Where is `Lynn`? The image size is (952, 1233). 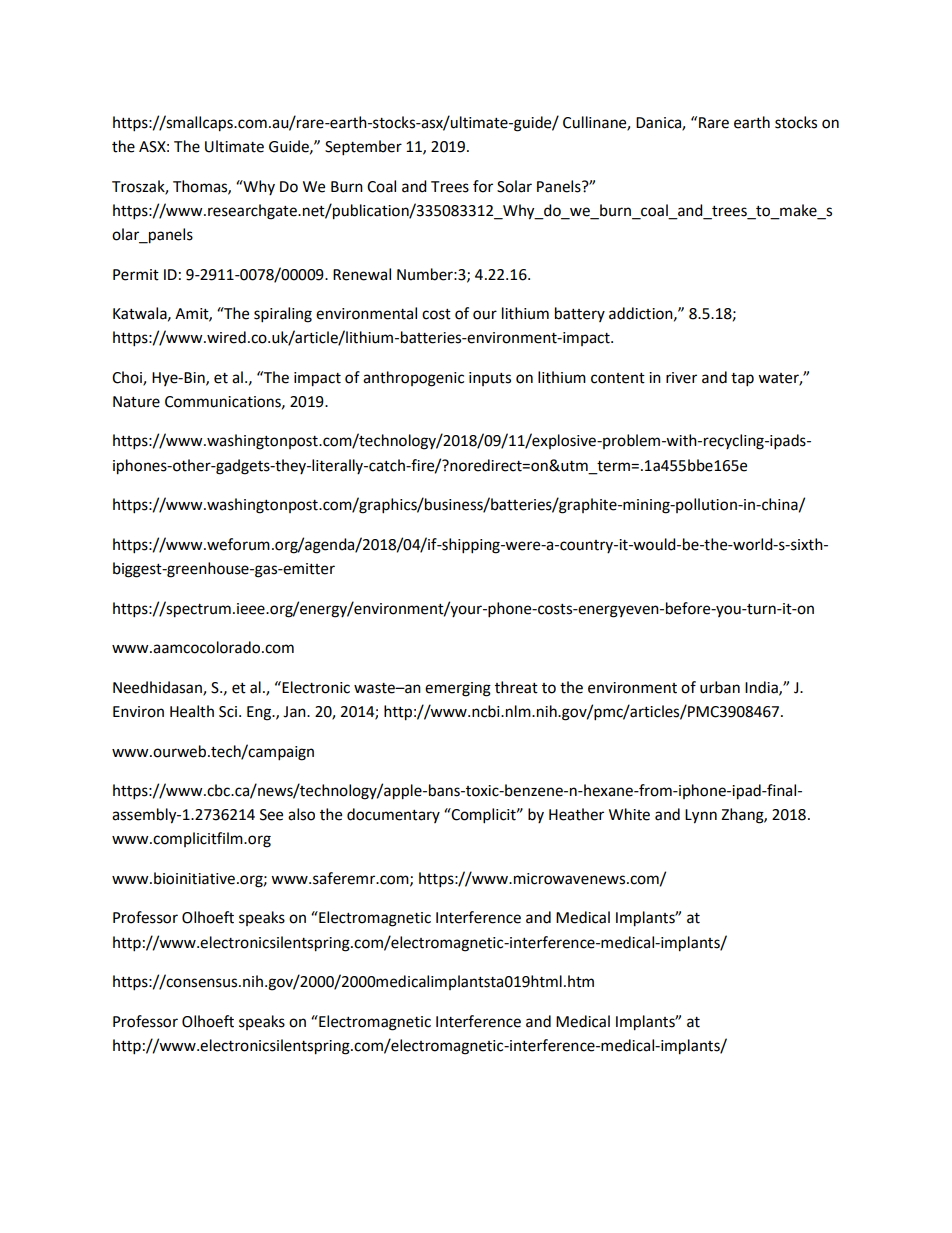
Lynn is located at coordinates (701, 816).
